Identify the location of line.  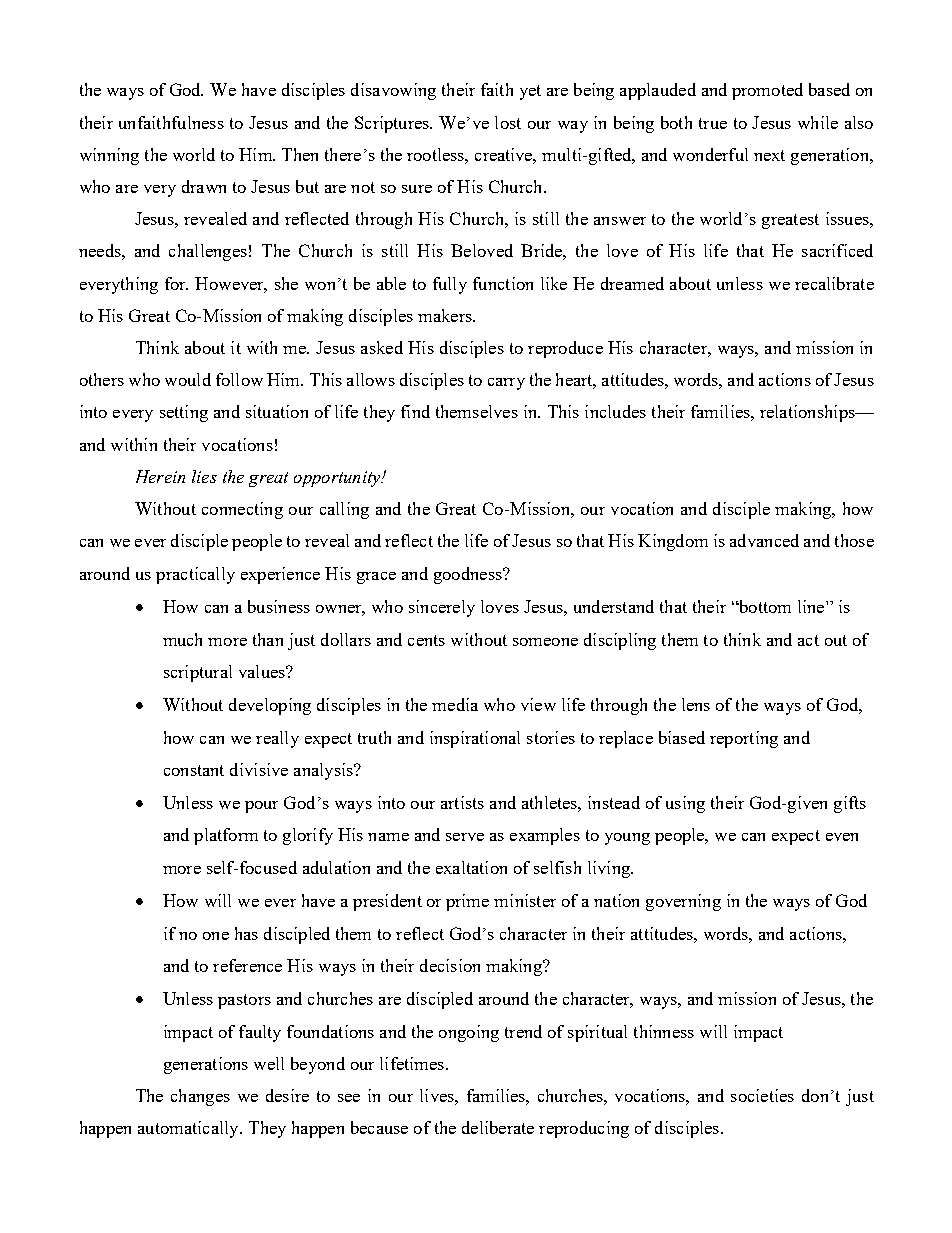
(812, 606).
